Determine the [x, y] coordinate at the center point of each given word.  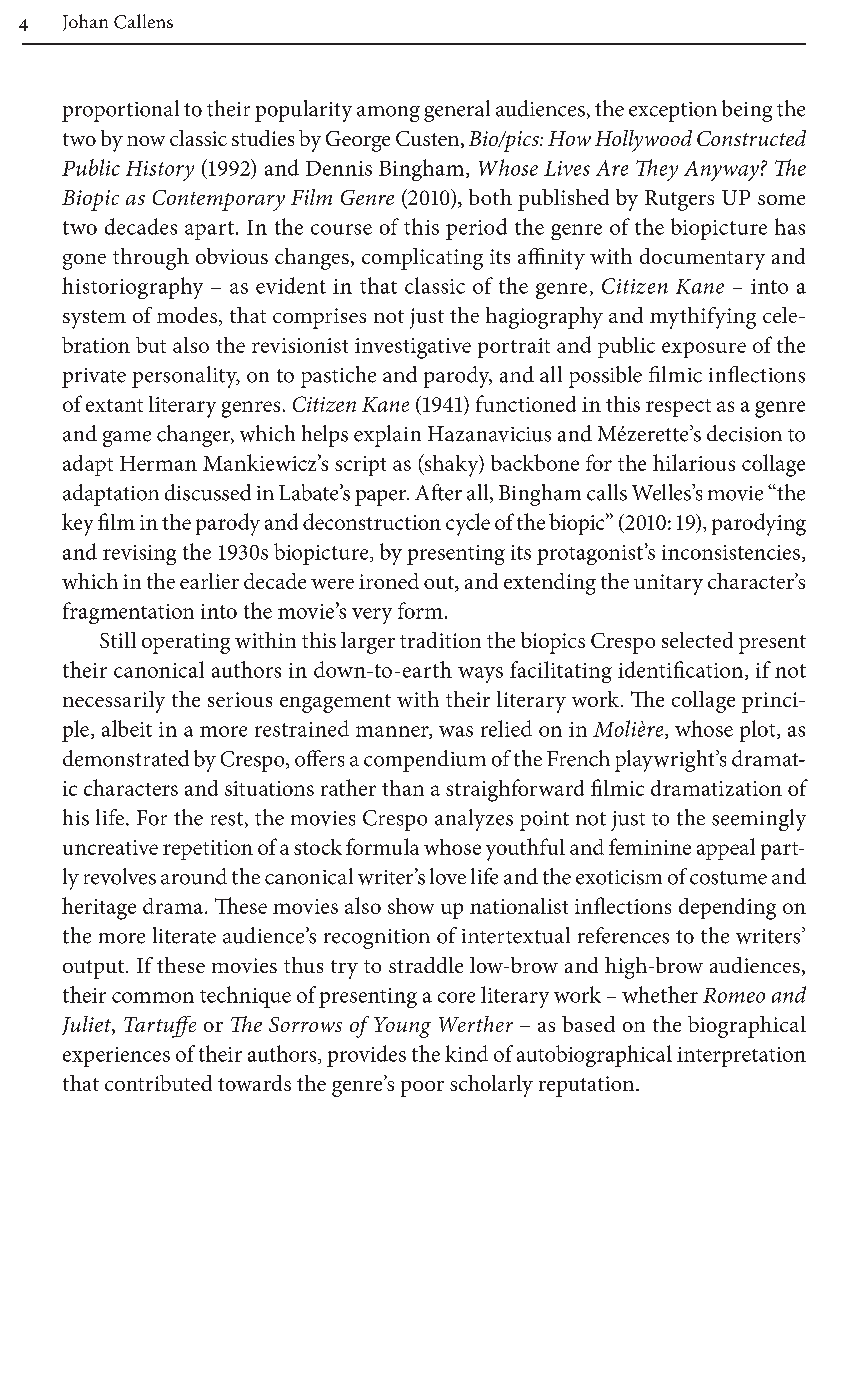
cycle [468, 524]
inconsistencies [731, 552]
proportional [120, 111]
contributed [158, 1083]
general [457, 111]
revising [139, 555]
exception [673, 112]
